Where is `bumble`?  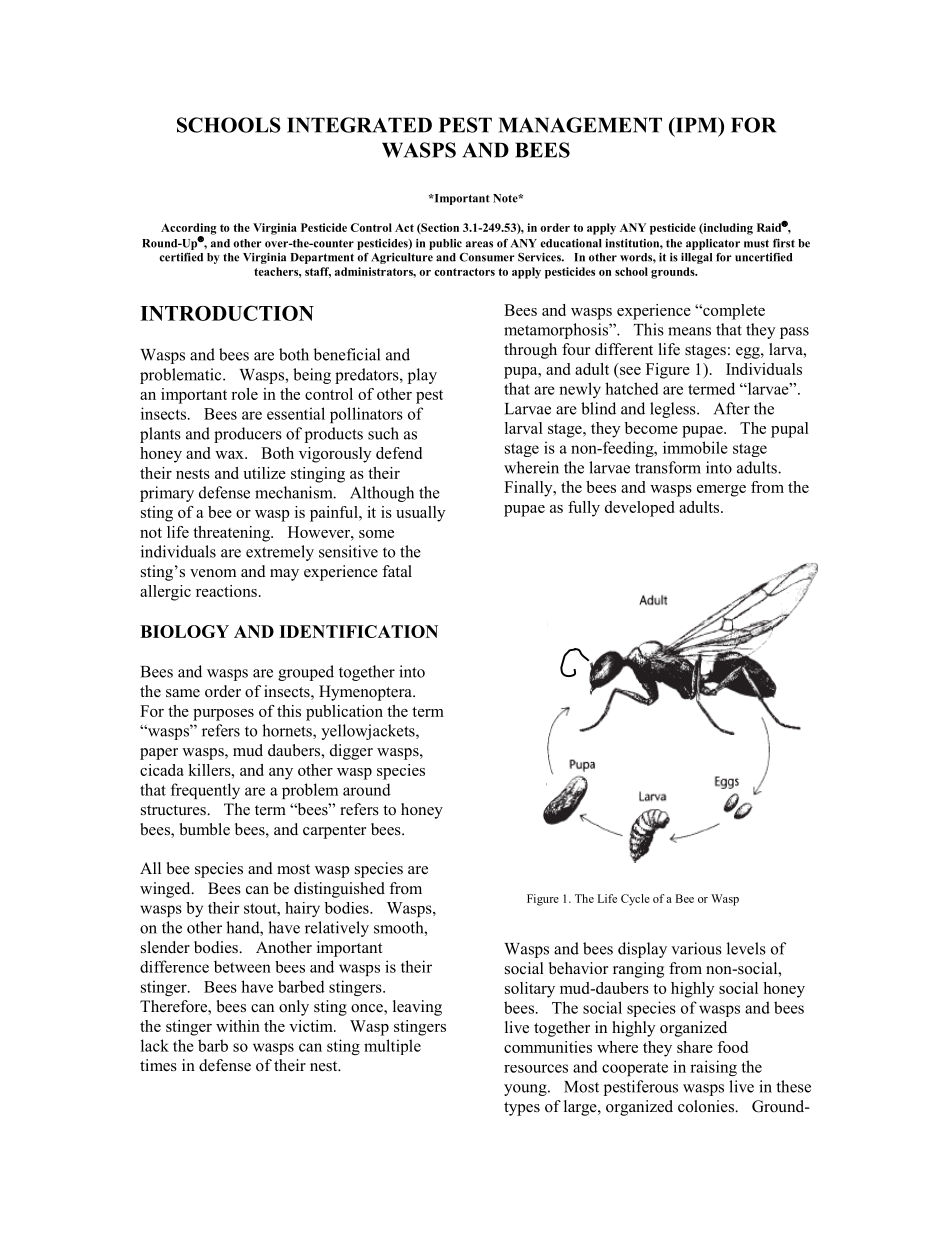 bumble is located at coordinates (205, 829).
